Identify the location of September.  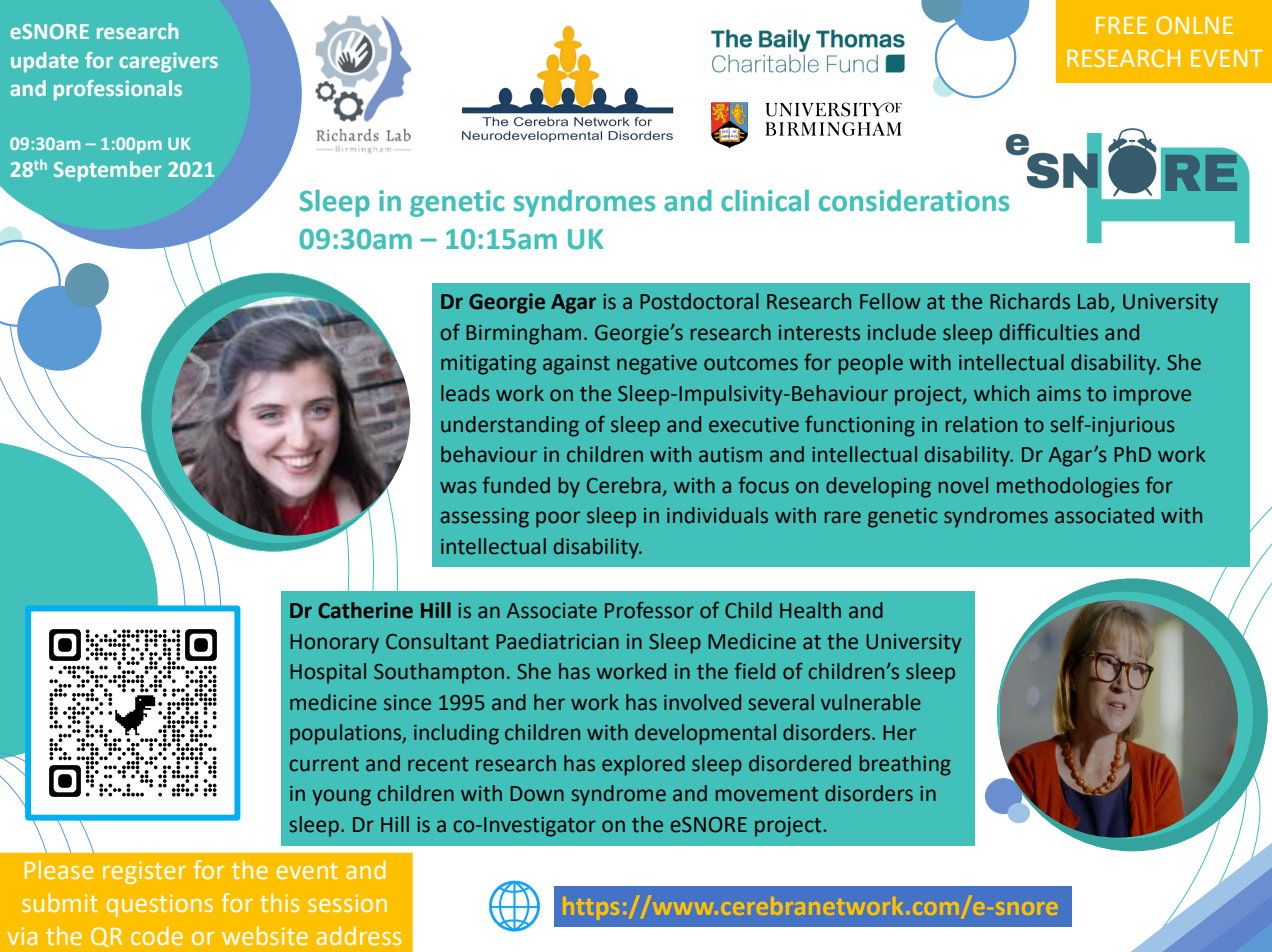
(108, 171).
